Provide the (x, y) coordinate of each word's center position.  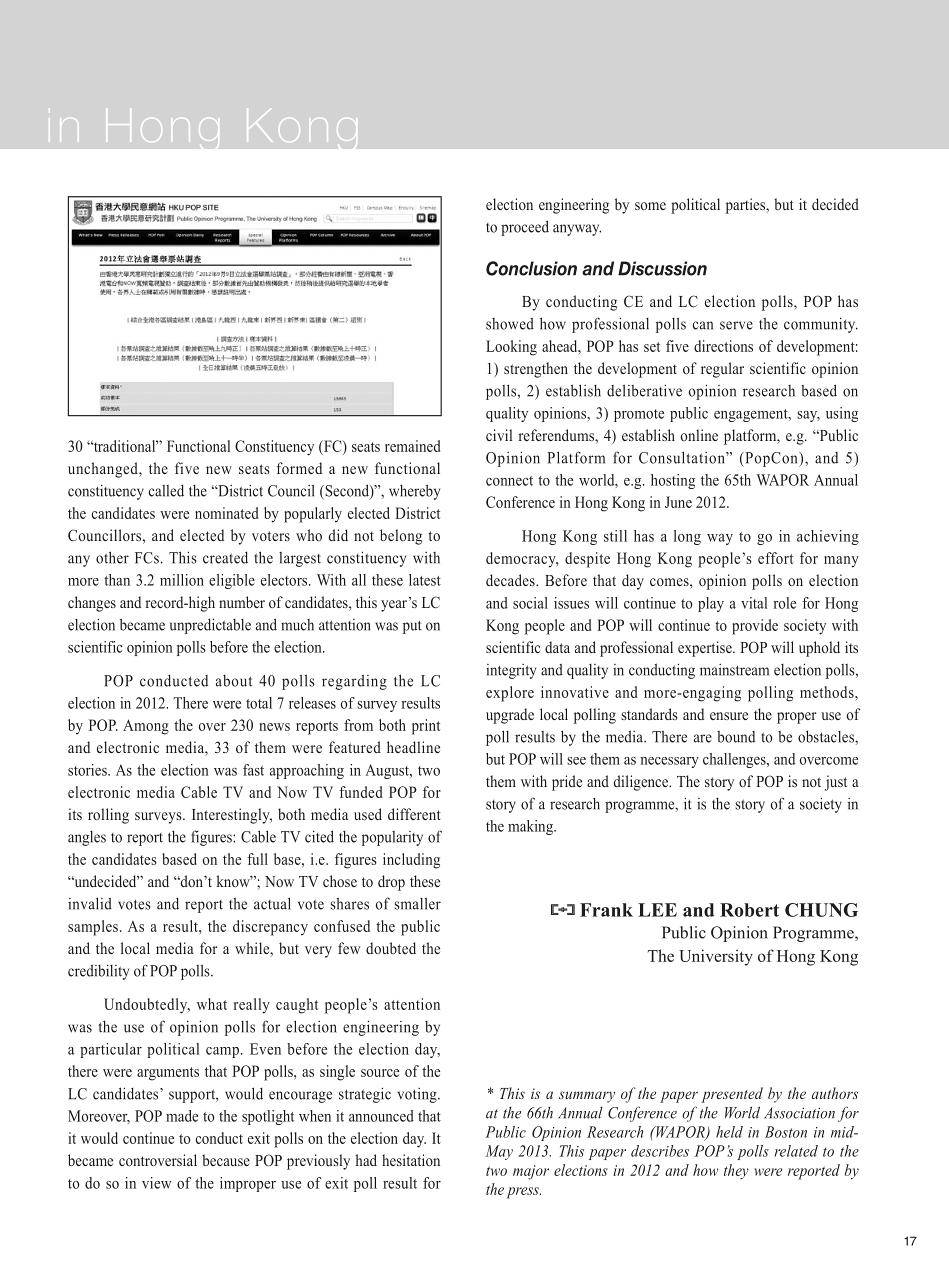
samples (93, 928)
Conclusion (531, 268)
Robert (749, 910)
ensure (729, 716)
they (736, 1172)
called (166, 491)
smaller (417, 903)
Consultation (683, 457)
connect (509, 481)
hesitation (411, 1160)
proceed (525, 228)
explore (510, 694)
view (156, 1183)
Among (146, 727)
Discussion (662, 268)
